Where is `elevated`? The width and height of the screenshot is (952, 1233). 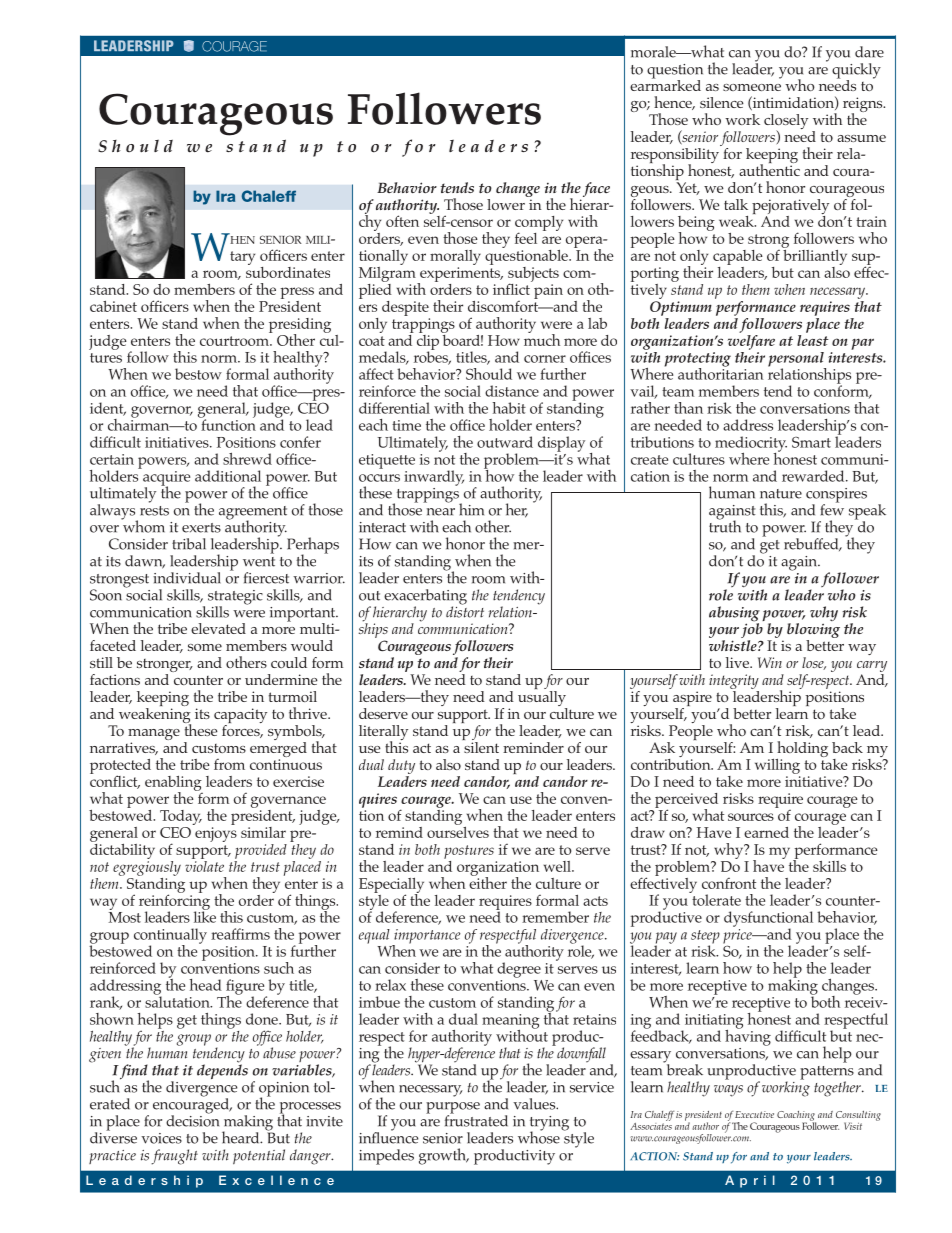
elevated is located at coordinates (218, 628).
